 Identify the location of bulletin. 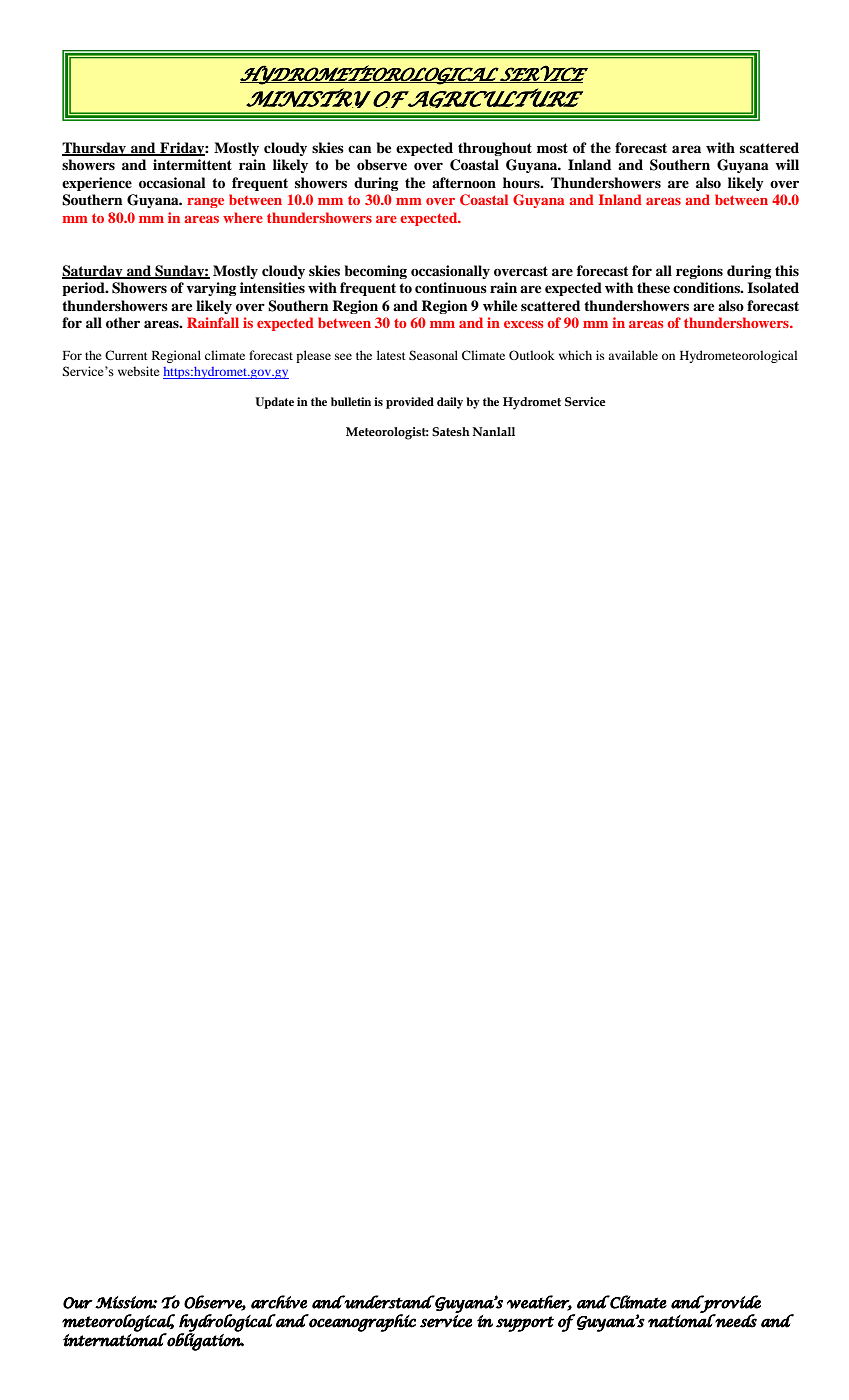
(351, 401).
